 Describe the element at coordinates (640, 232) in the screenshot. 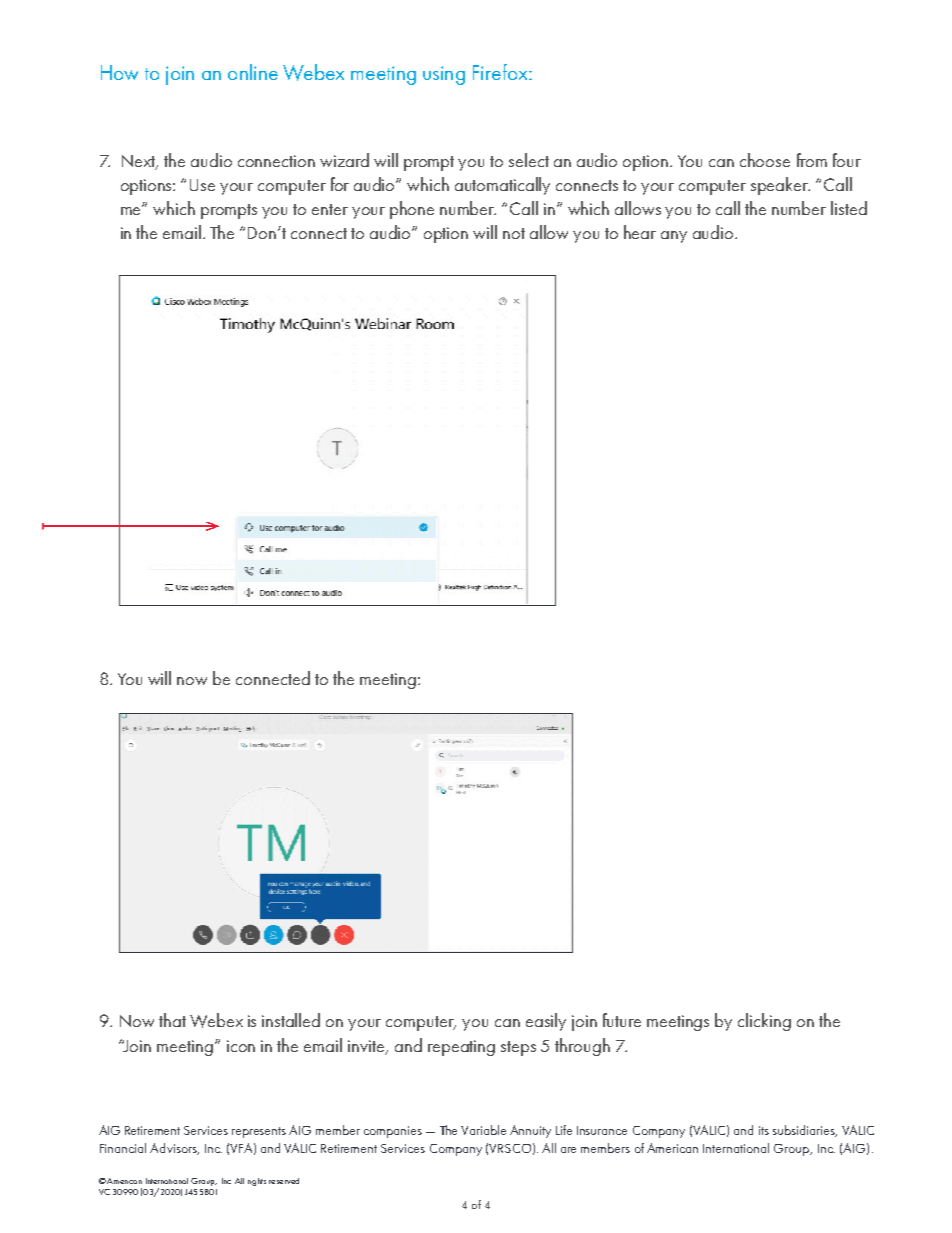

I see `hear` at that location.
